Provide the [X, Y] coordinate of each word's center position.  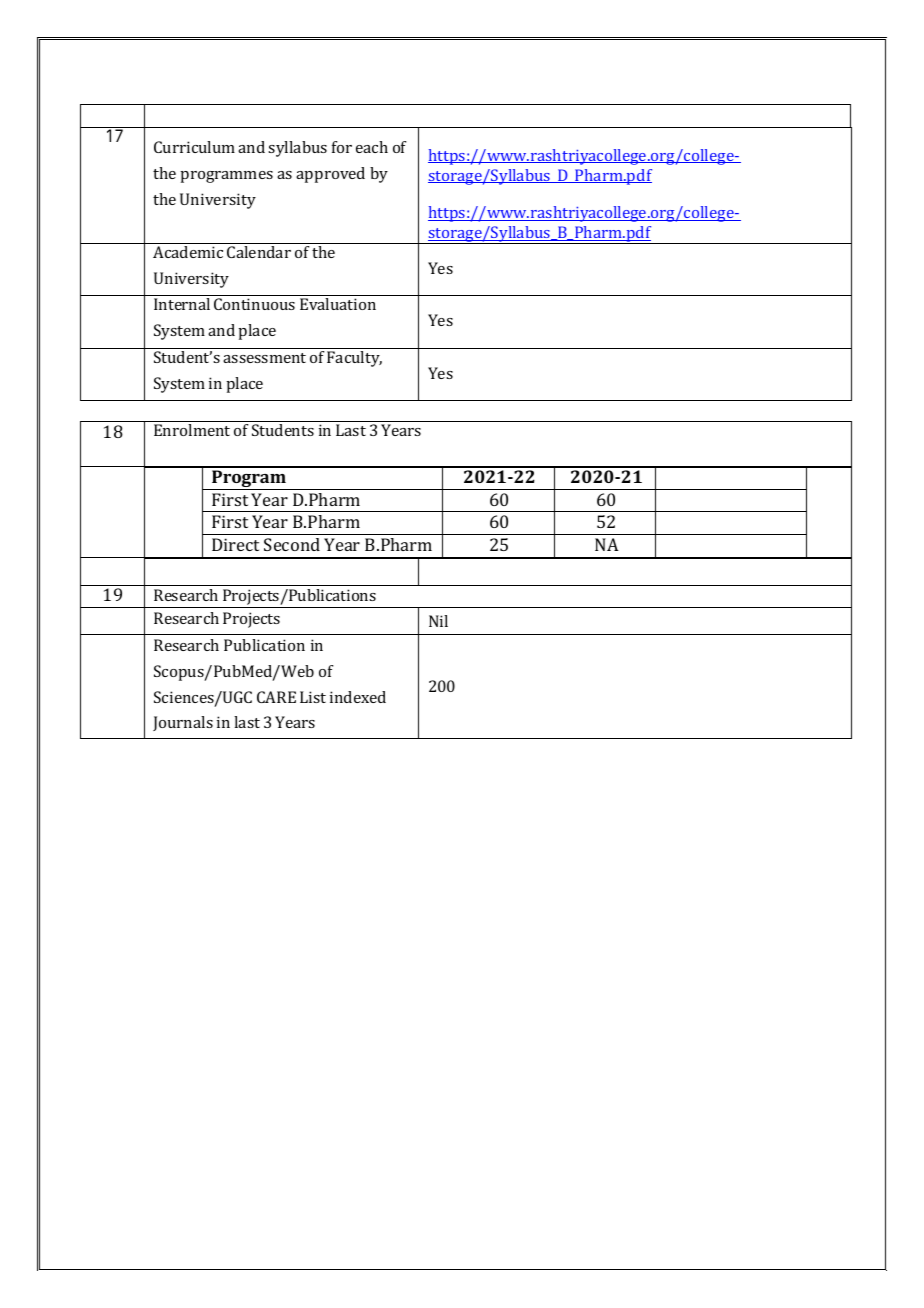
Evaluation [338, 304]
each [372, 147]
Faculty [354, 359]
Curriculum [194, 147]
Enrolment [192, 430]
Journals [183, 723]
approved [330, 175]
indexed [358, 697]
